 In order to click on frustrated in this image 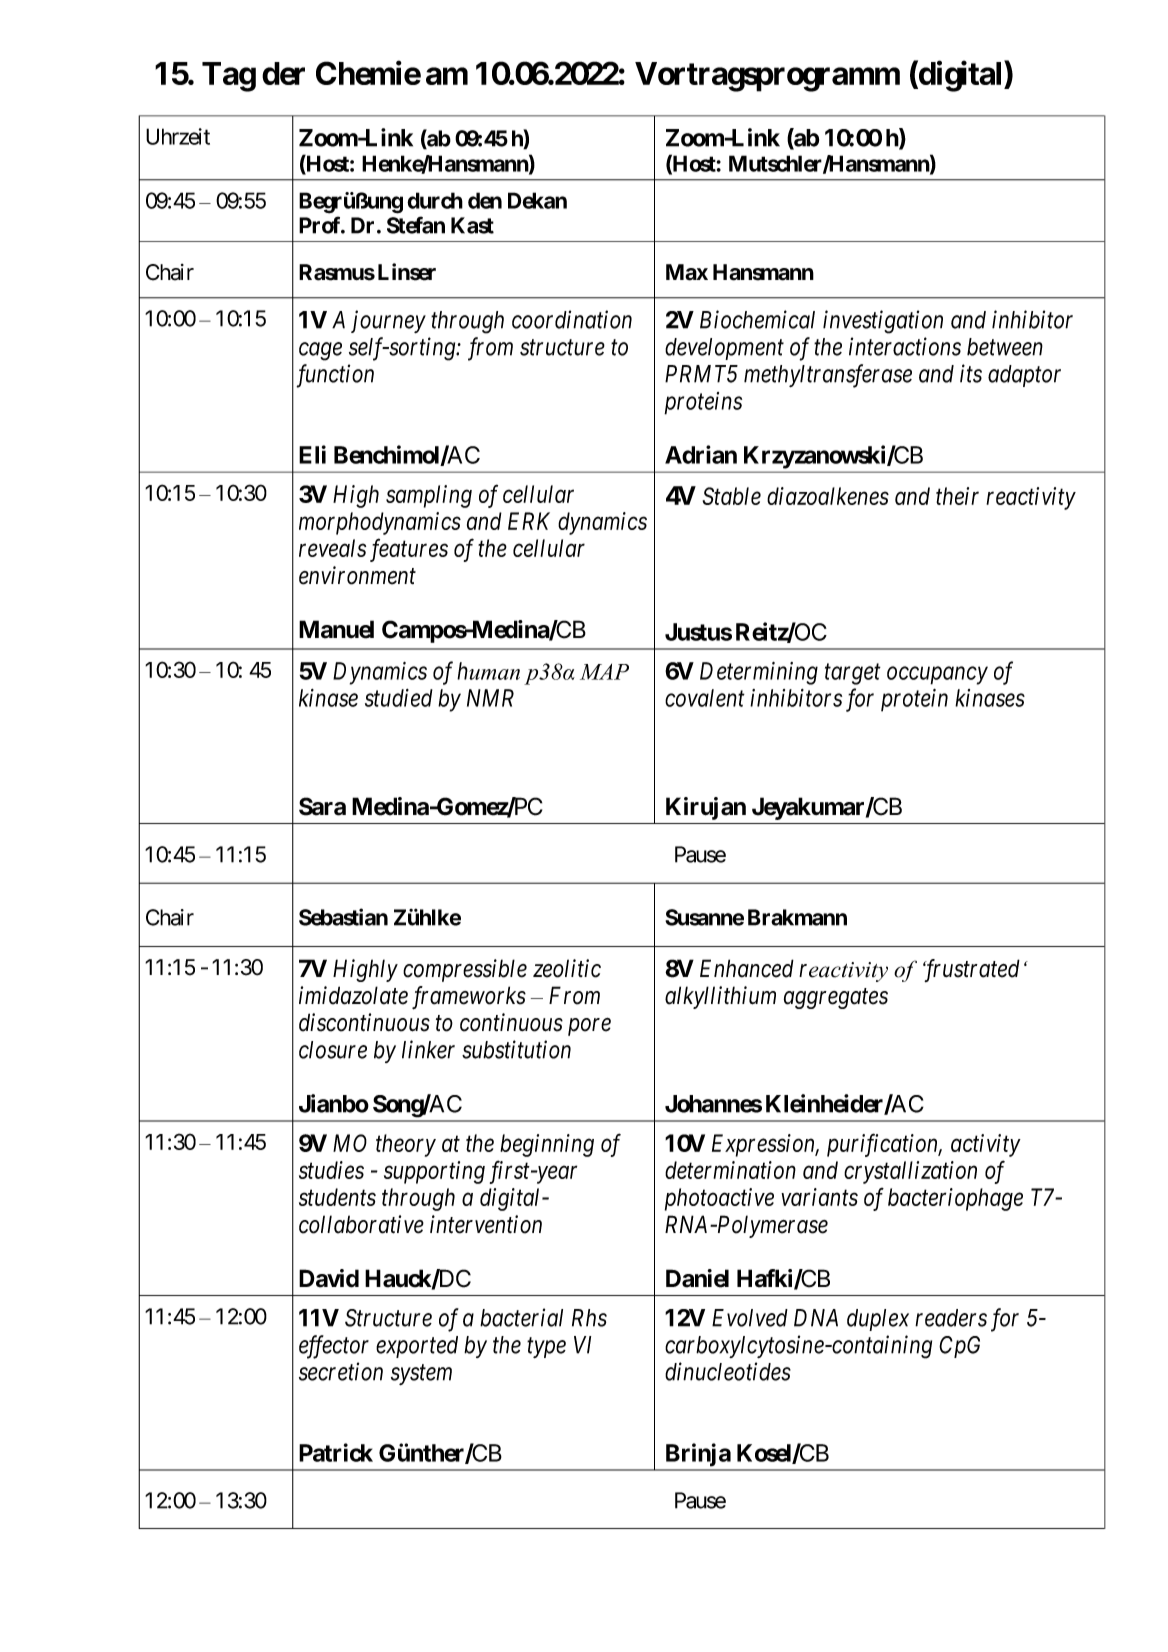, I will do `click(971, 970)`.
